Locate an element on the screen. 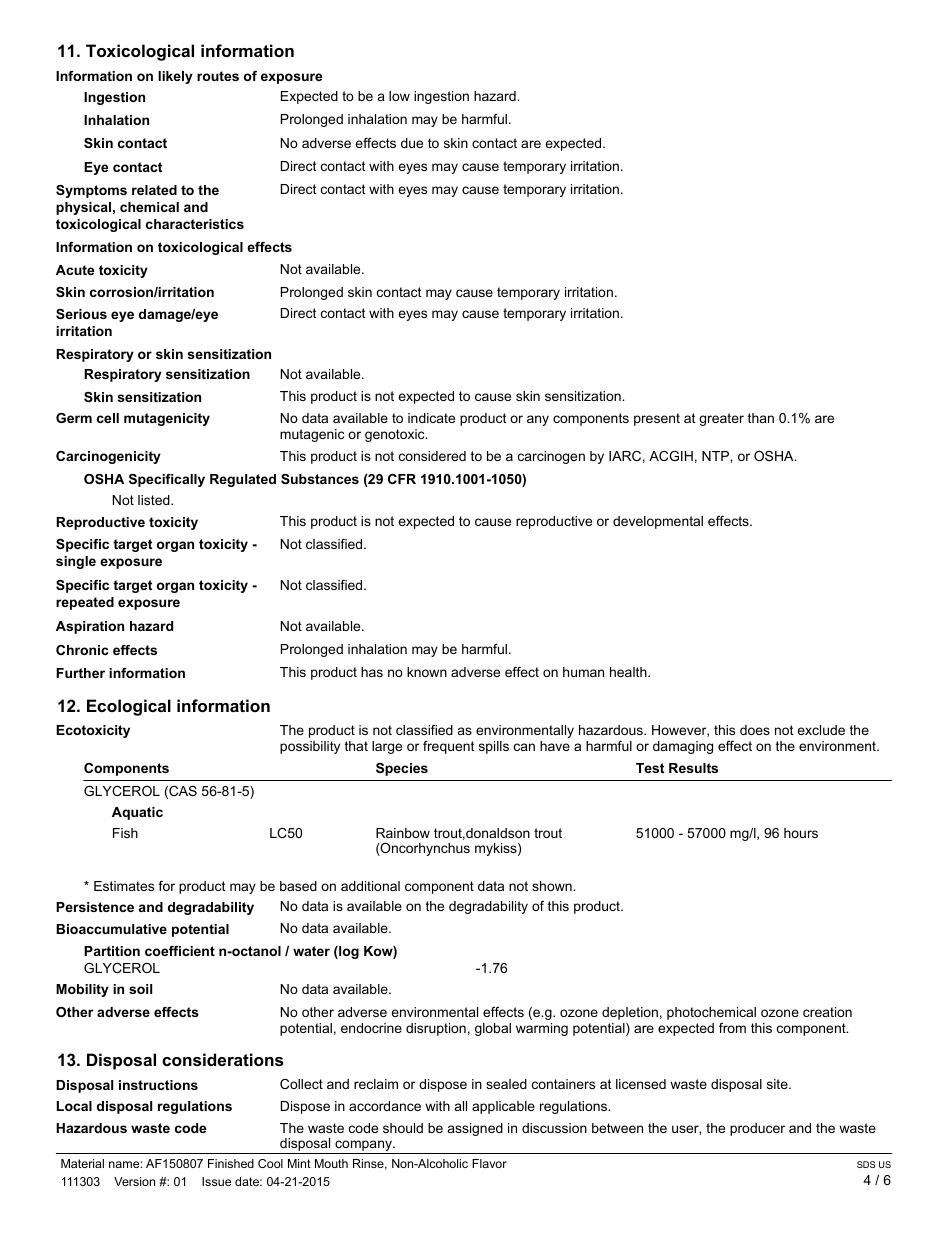 Image resolution: width=952 pixels, height=1233 pixels. known is located at coordinates (427, 672).
